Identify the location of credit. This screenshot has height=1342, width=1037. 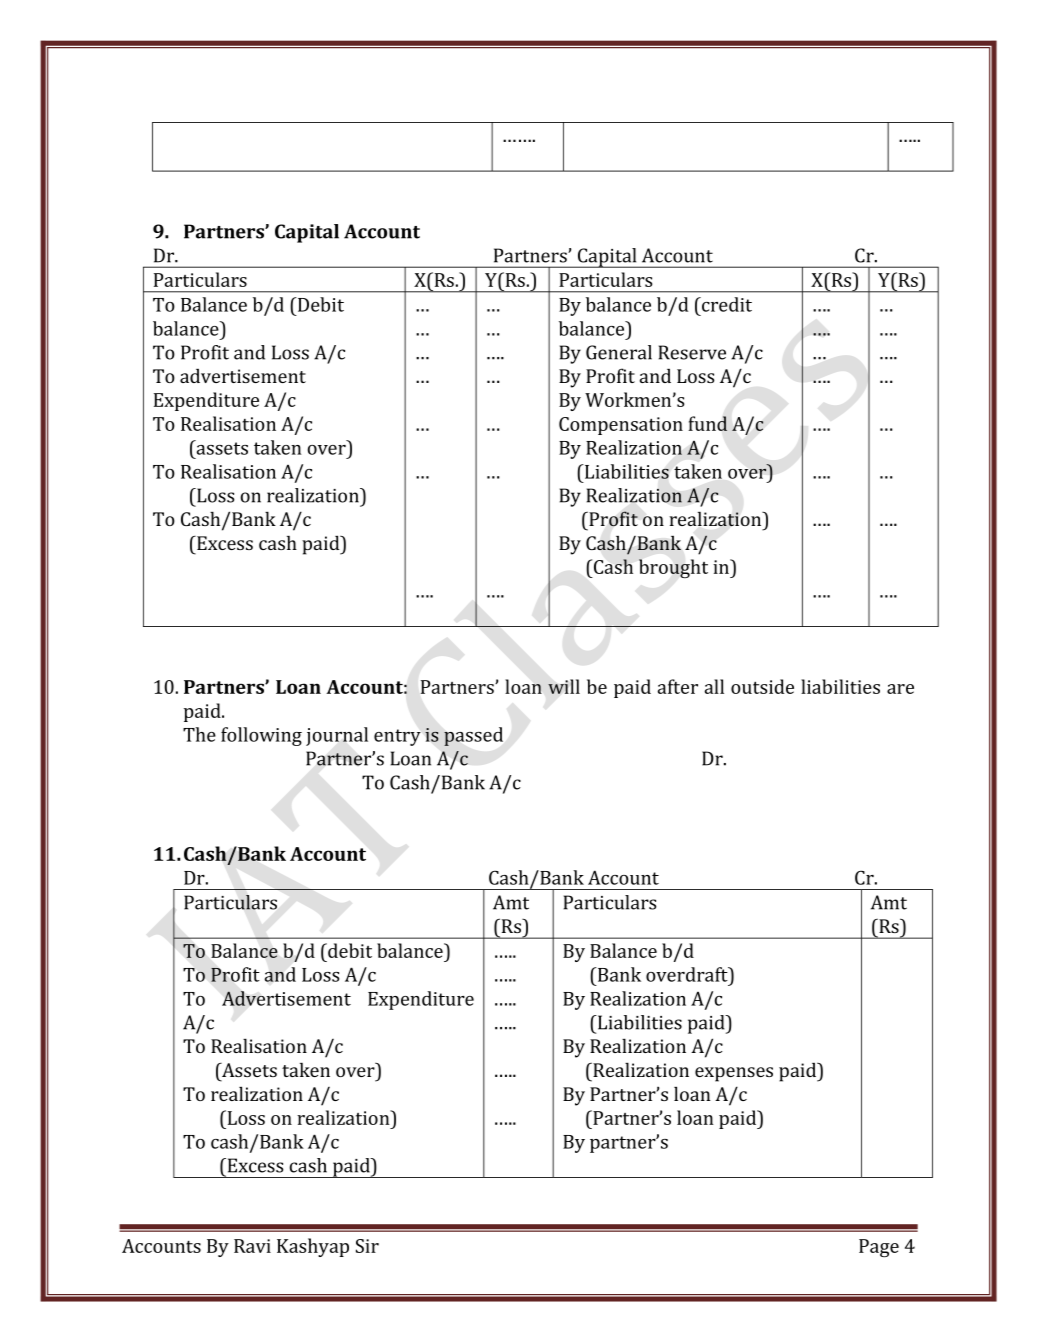
(726, 304).
